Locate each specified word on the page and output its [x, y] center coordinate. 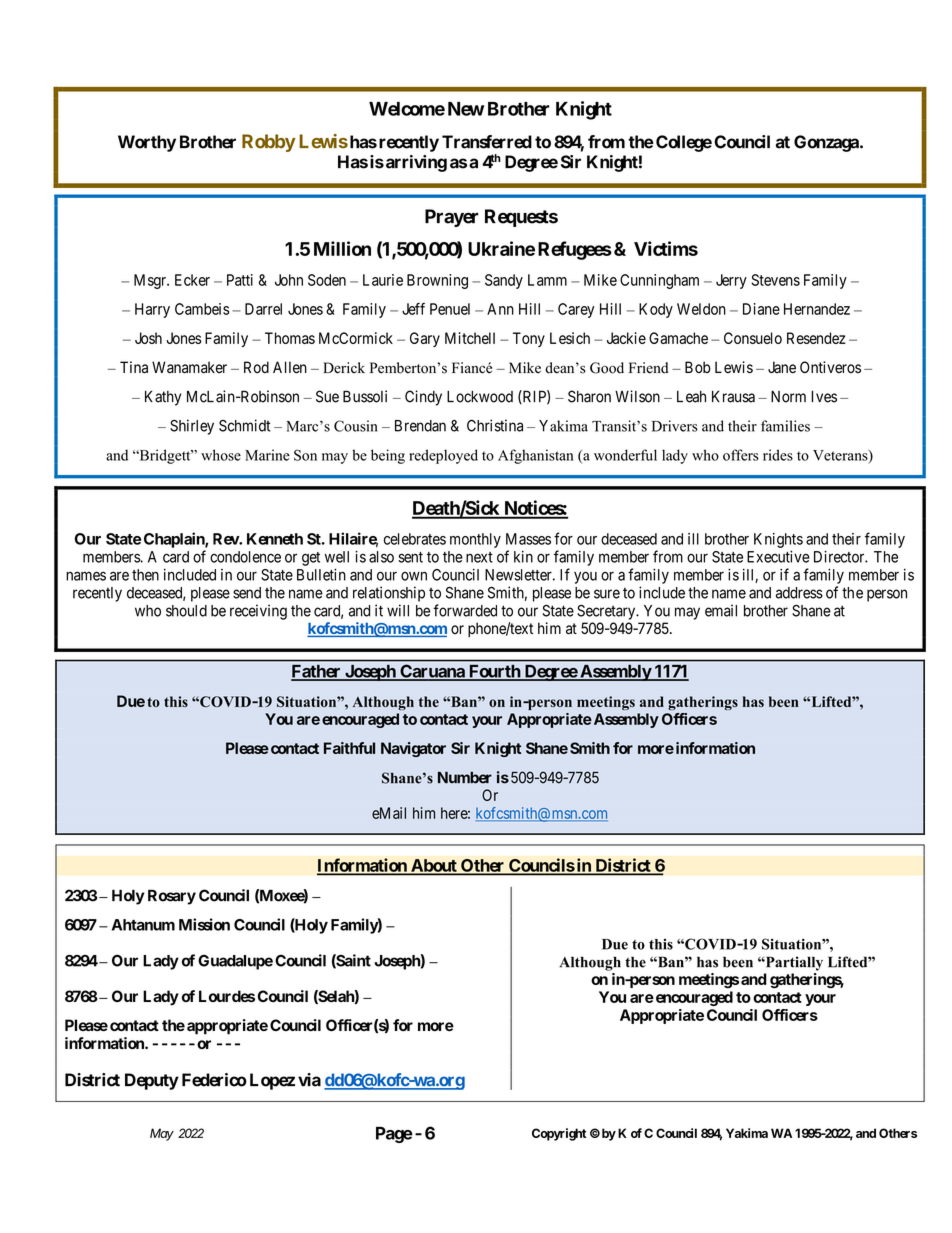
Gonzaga [827, 143]
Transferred [487, 142]
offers [741, 455]
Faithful [349, 748]
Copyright [559, 1134]
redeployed [443, 456]
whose [221, 455]
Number [465, 778]
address [799, 593]
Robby [269, 143]
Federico [214, 1080]
